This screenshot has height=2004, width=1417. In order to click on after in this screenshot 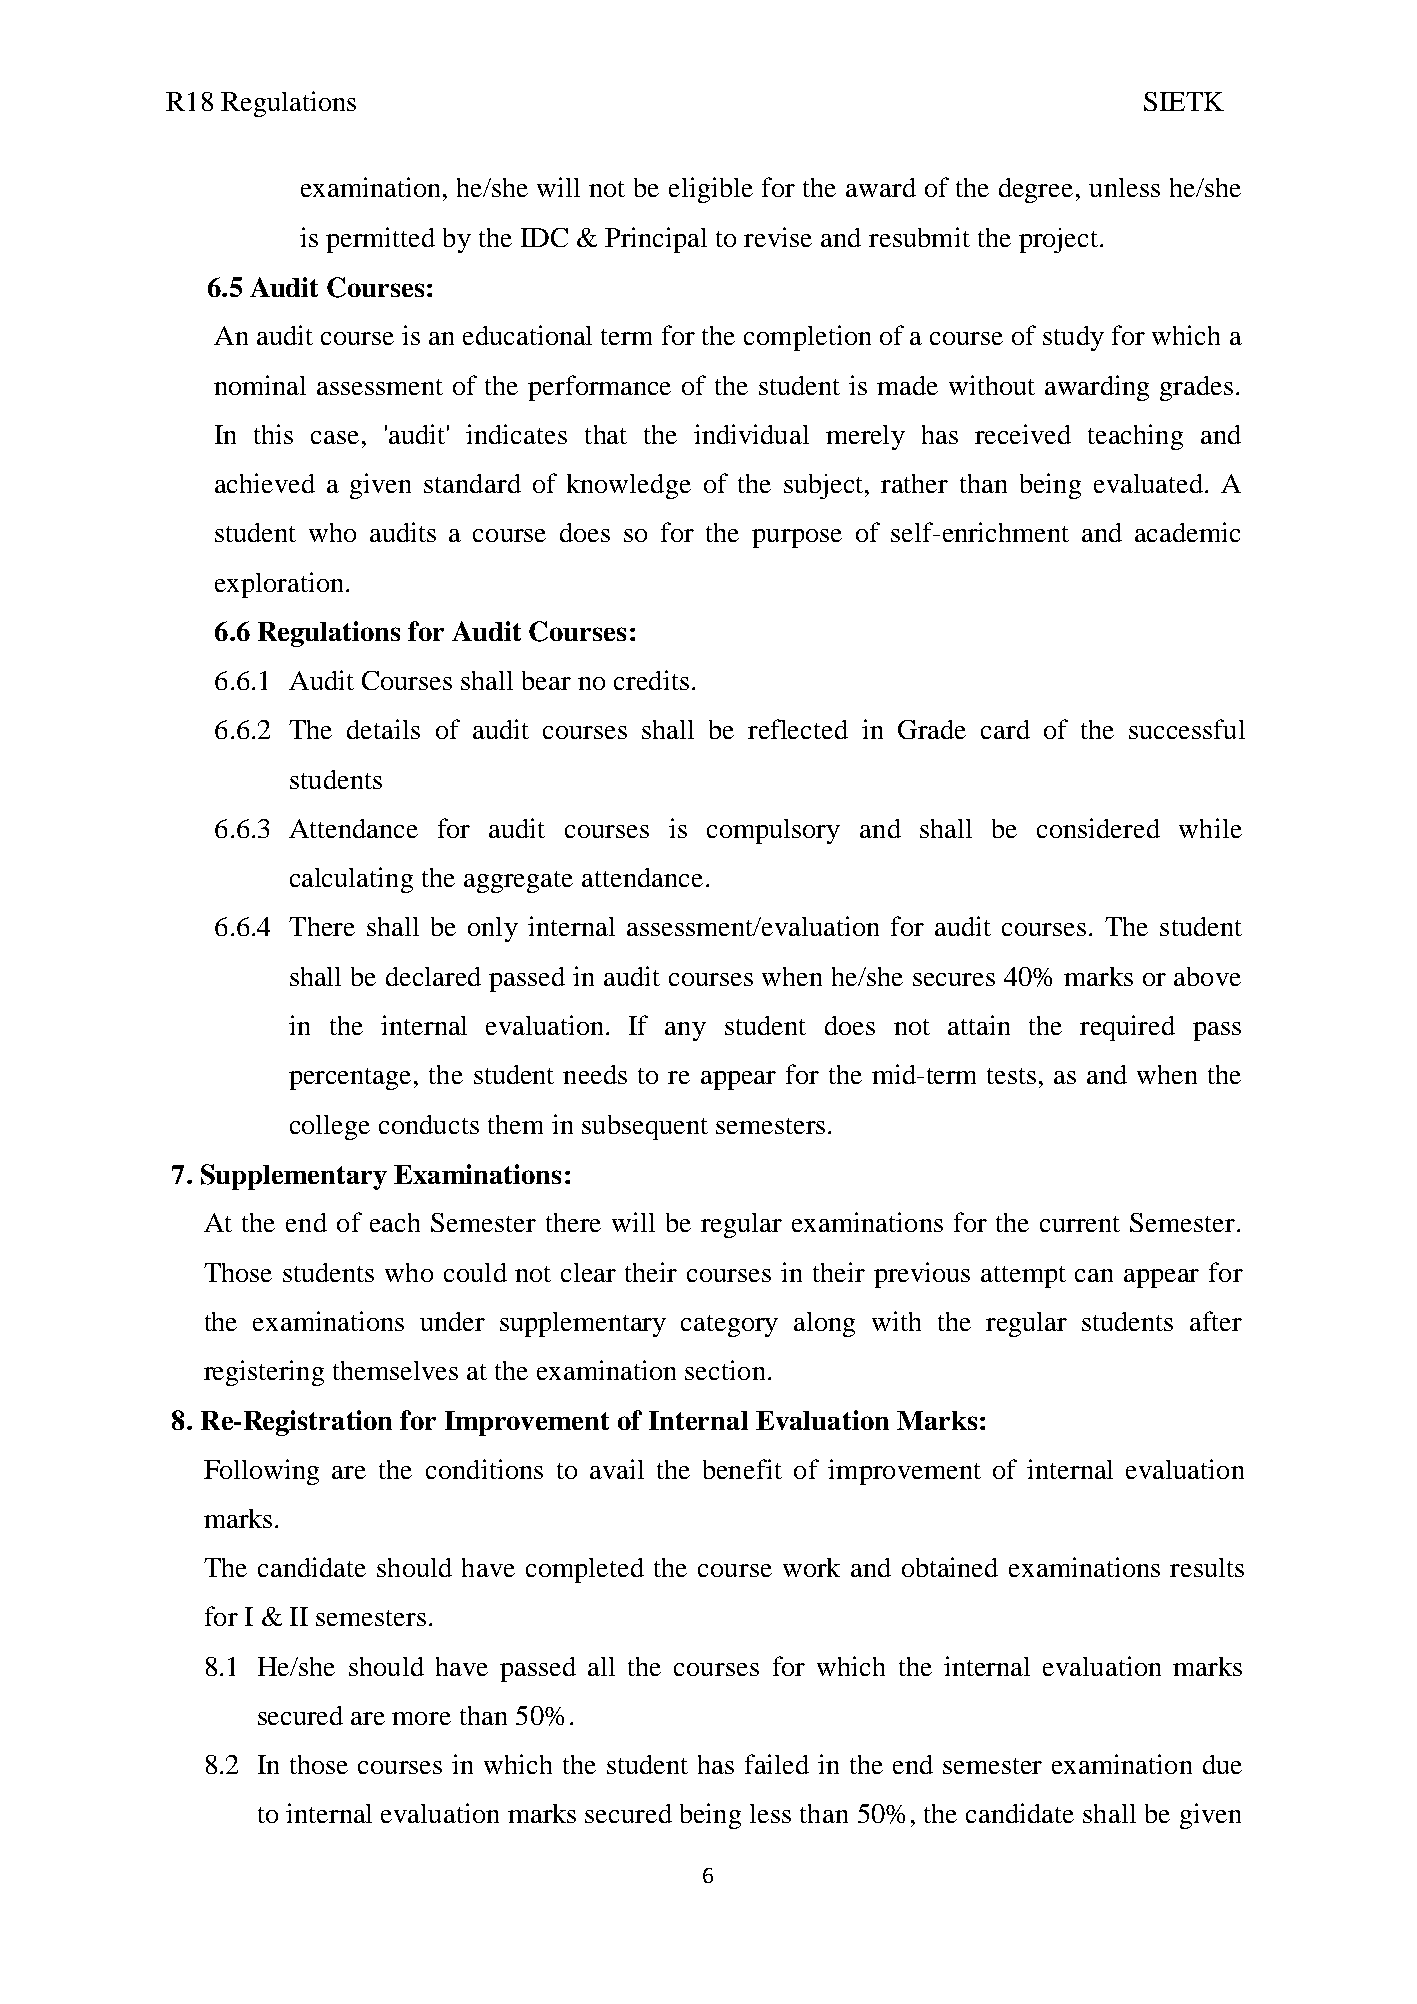, I will do `click(1216, 1321)`.
